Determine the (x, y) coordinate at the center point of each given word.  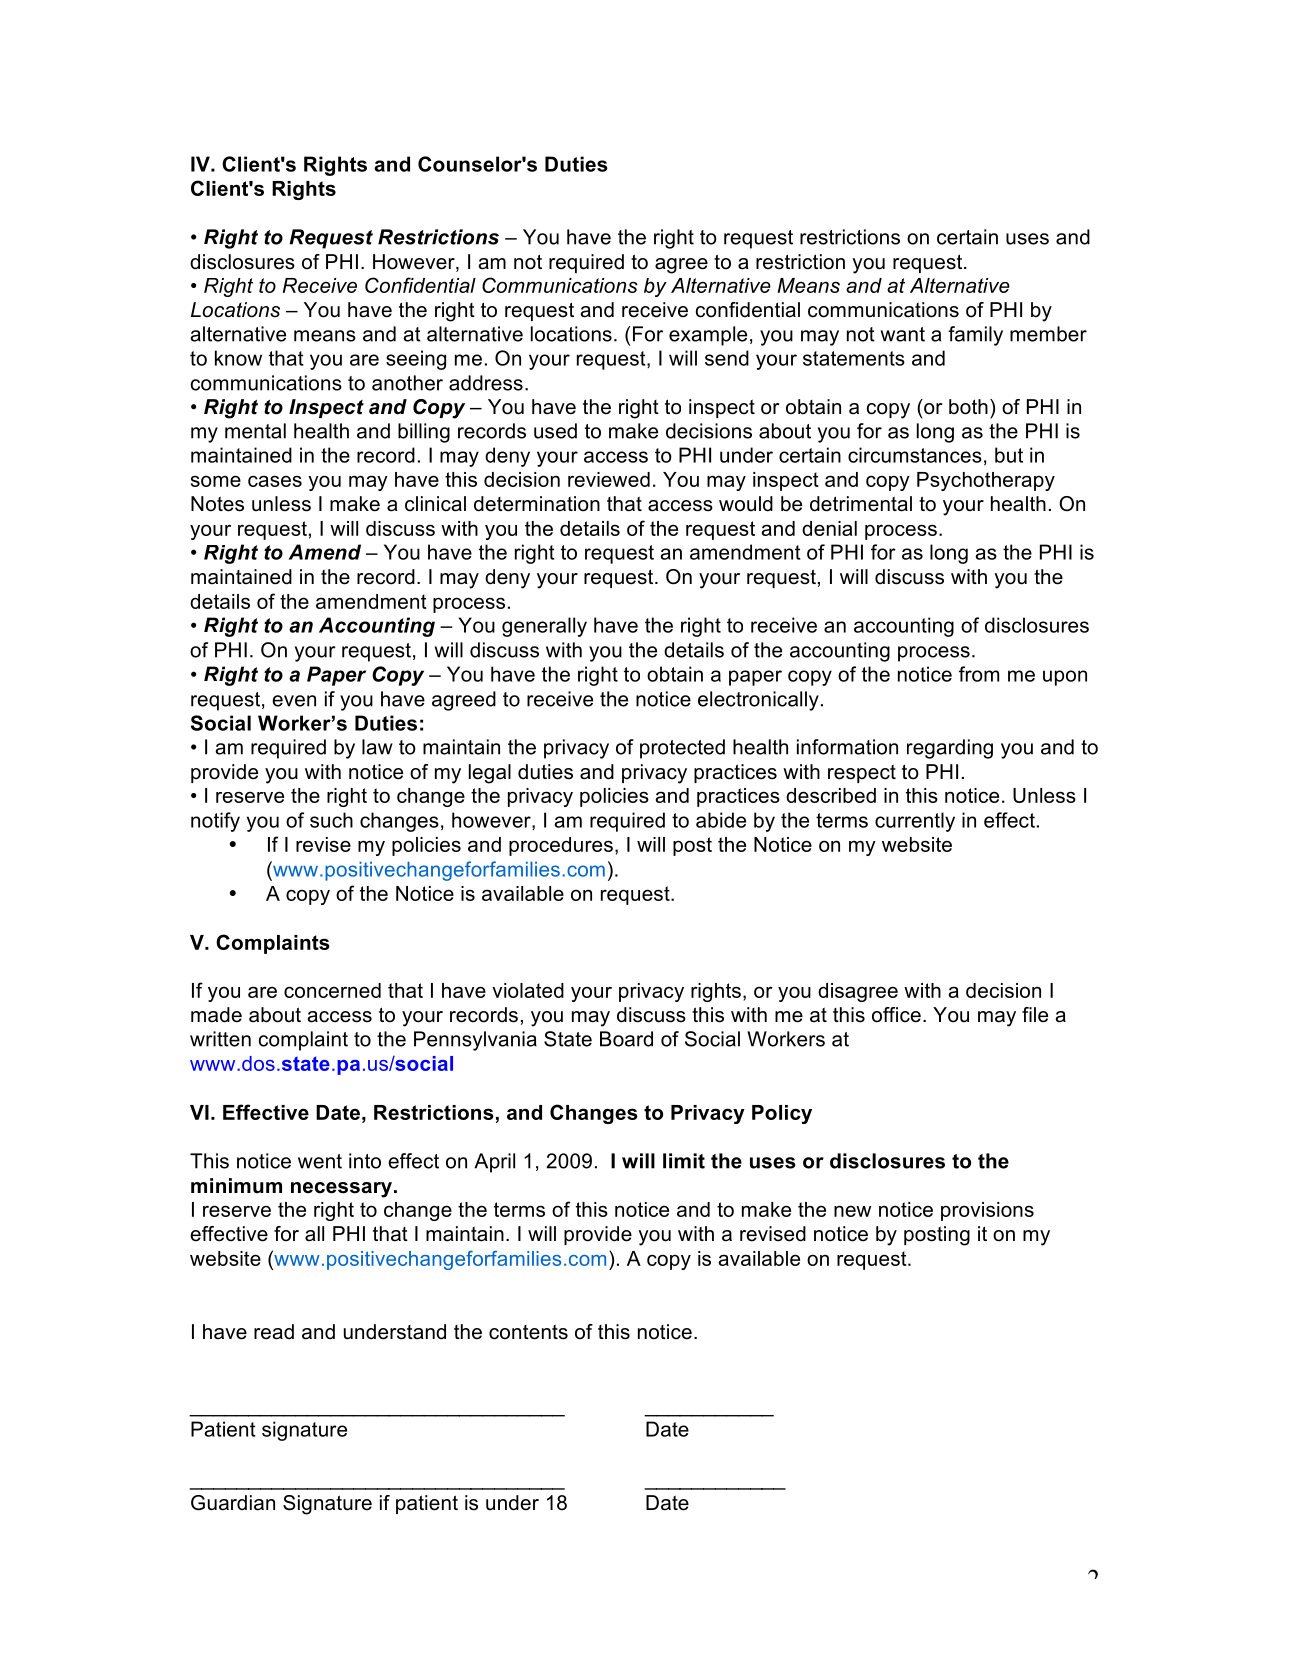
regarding (950, 749)
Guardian (233, 1503)
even (294, 701)
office (896, 1015)
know (238, 358)
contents (528, 1332)
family (975, 336)
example (708, 336)
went (320, 1161)
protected (682, 749)
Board (626, 1039)
